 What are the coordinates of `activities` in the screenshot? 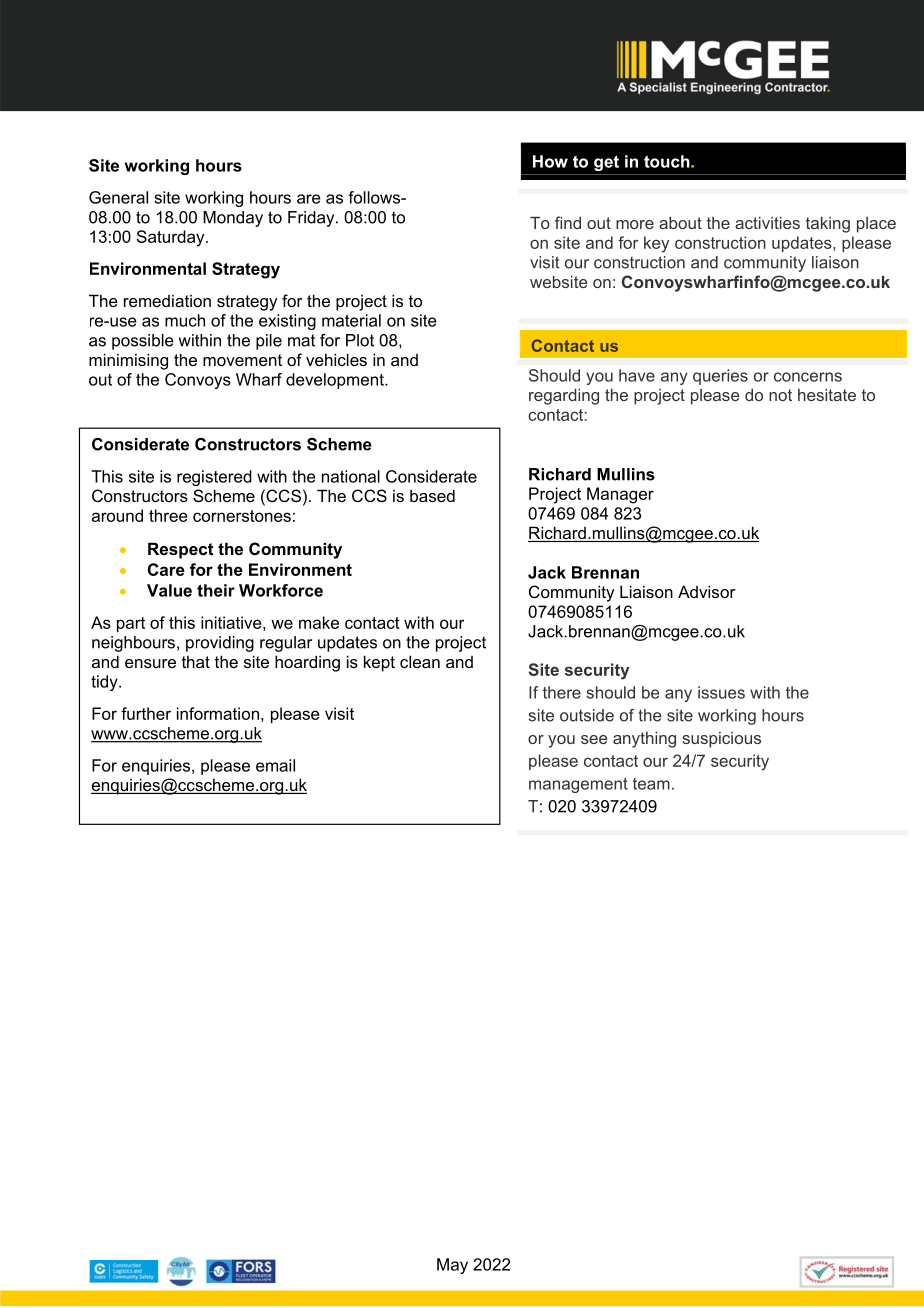 It's located at (767, 223).
